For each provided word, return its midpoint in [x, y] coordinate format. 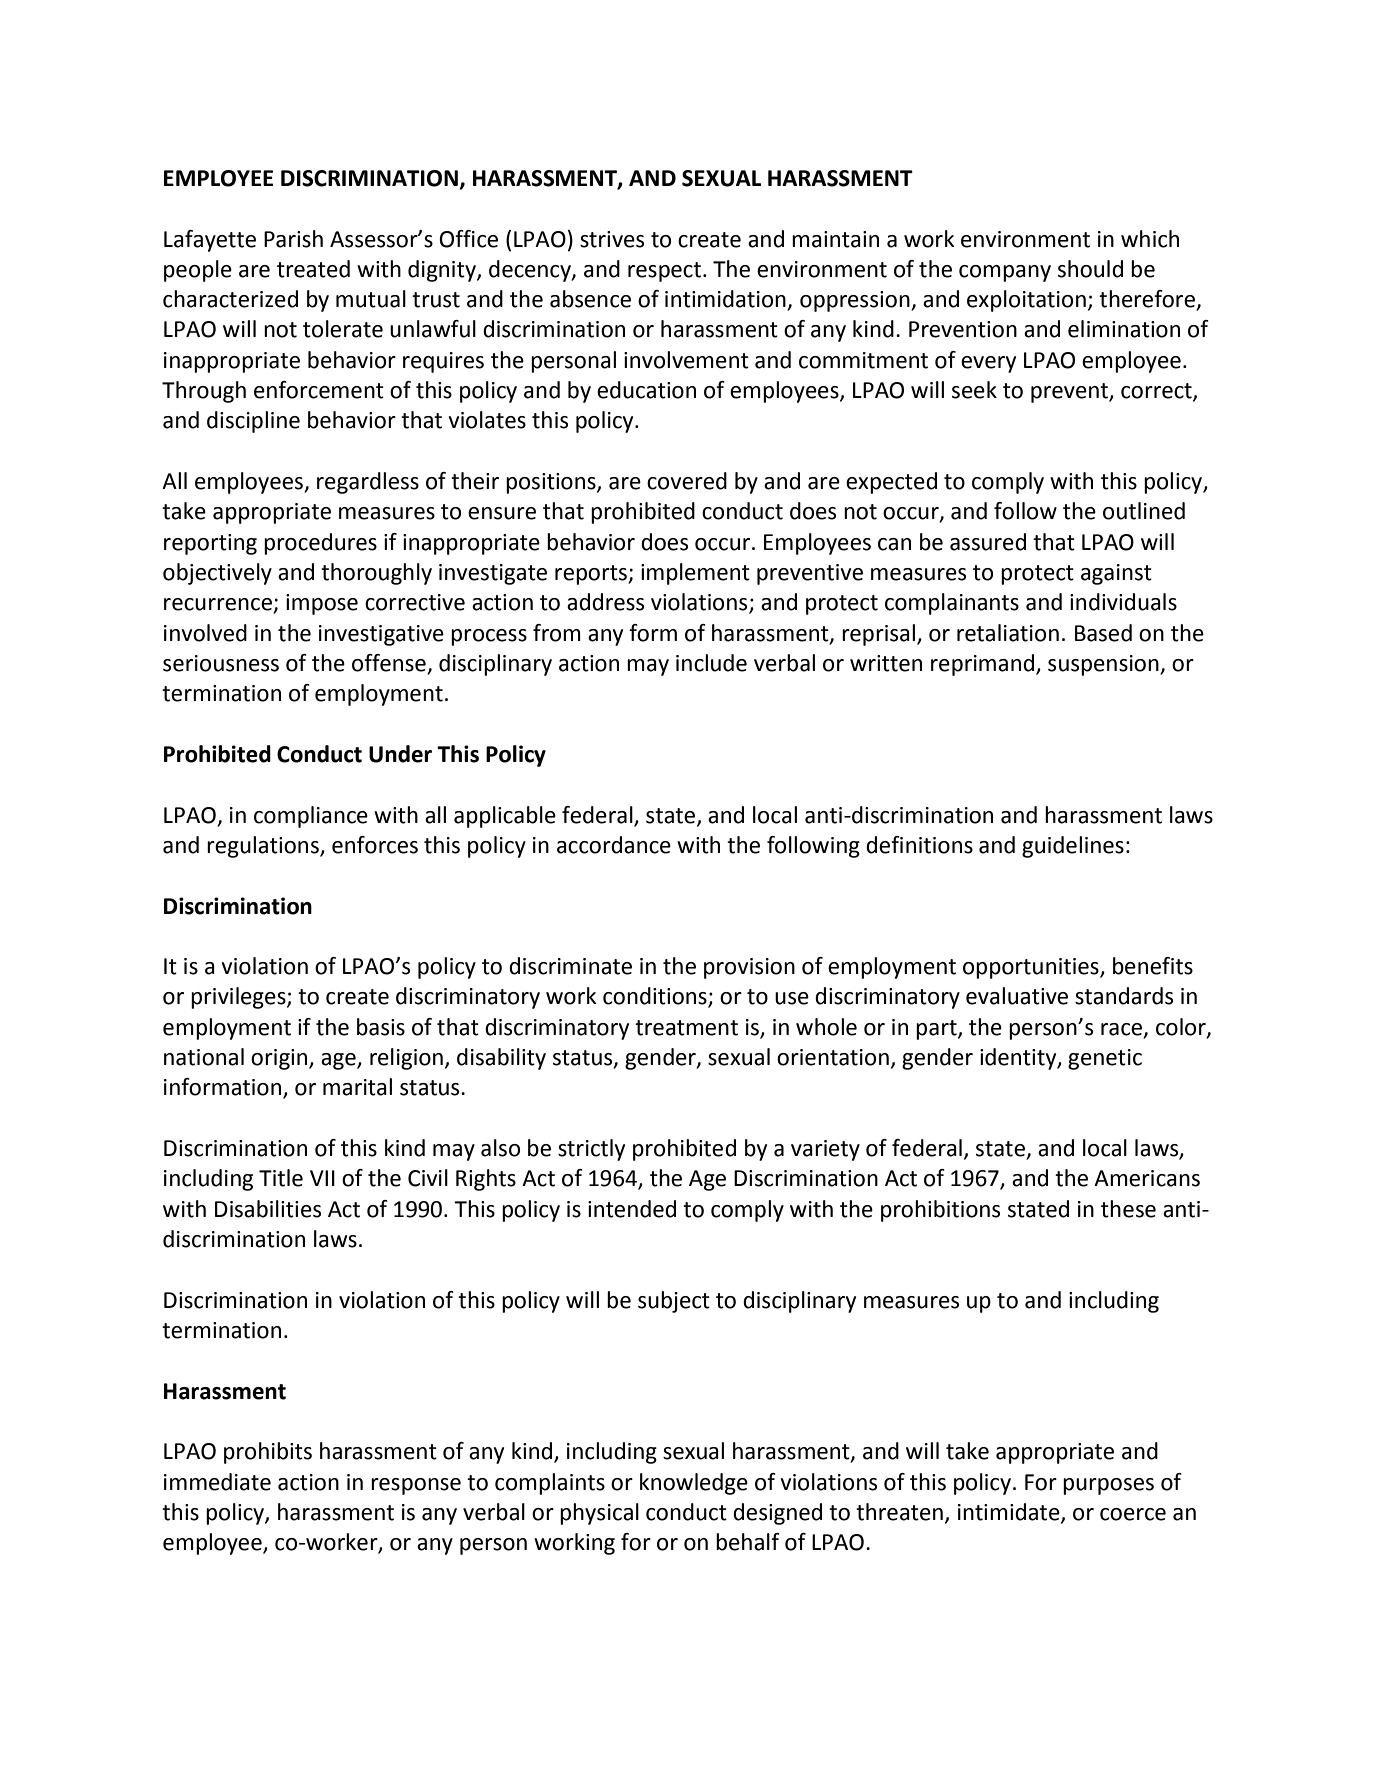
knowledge [694, 1484]
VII [322, 1178]
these [1128, 1209]
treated [313, 269]
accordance [614, 845]
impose [322, 604]
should [1090, 269]
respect [664, 272]
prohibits [268, 1453]
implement [695, 574]
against [1116, 574]
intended [632, 1209]
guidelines [1073, 847]
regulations [264, 847]
